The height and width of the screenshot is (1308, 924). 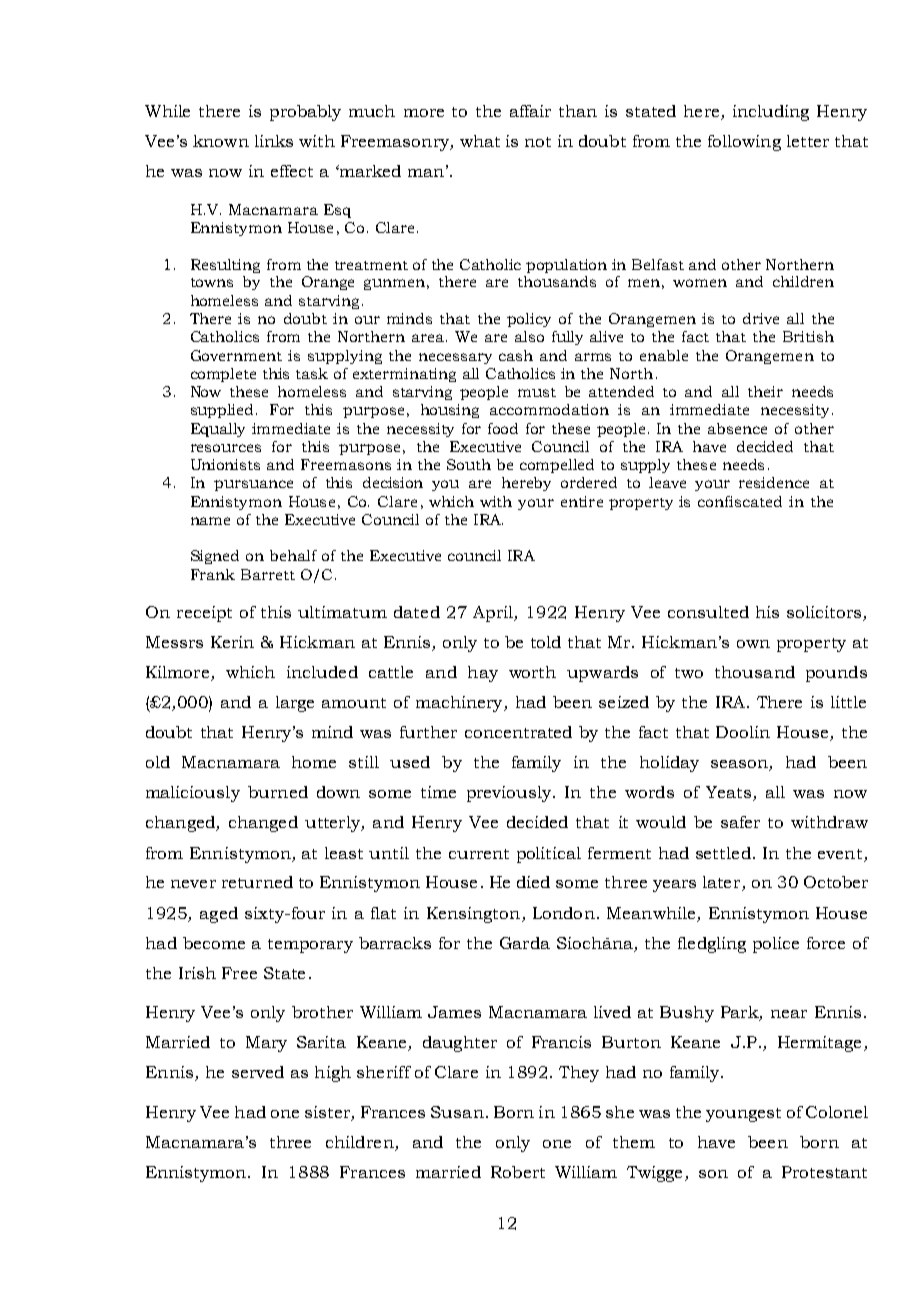 I want to click on Robert, so click(x=518, y=1172).
